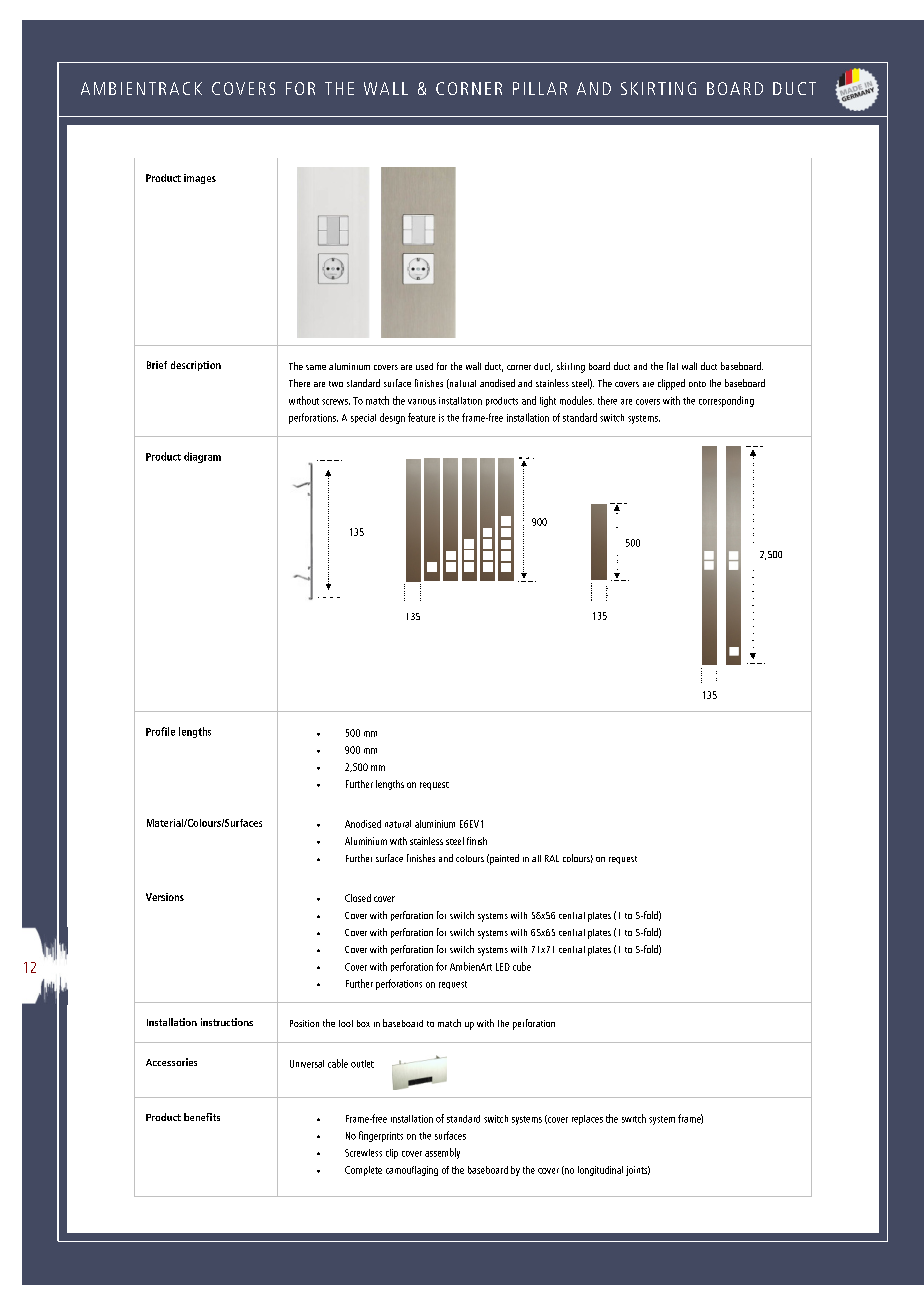 Image resolution: width=924 pixels, height=1308 pixels. Describe the element at coordinates (160, 731) in the page. I see `Profile` at that location.
